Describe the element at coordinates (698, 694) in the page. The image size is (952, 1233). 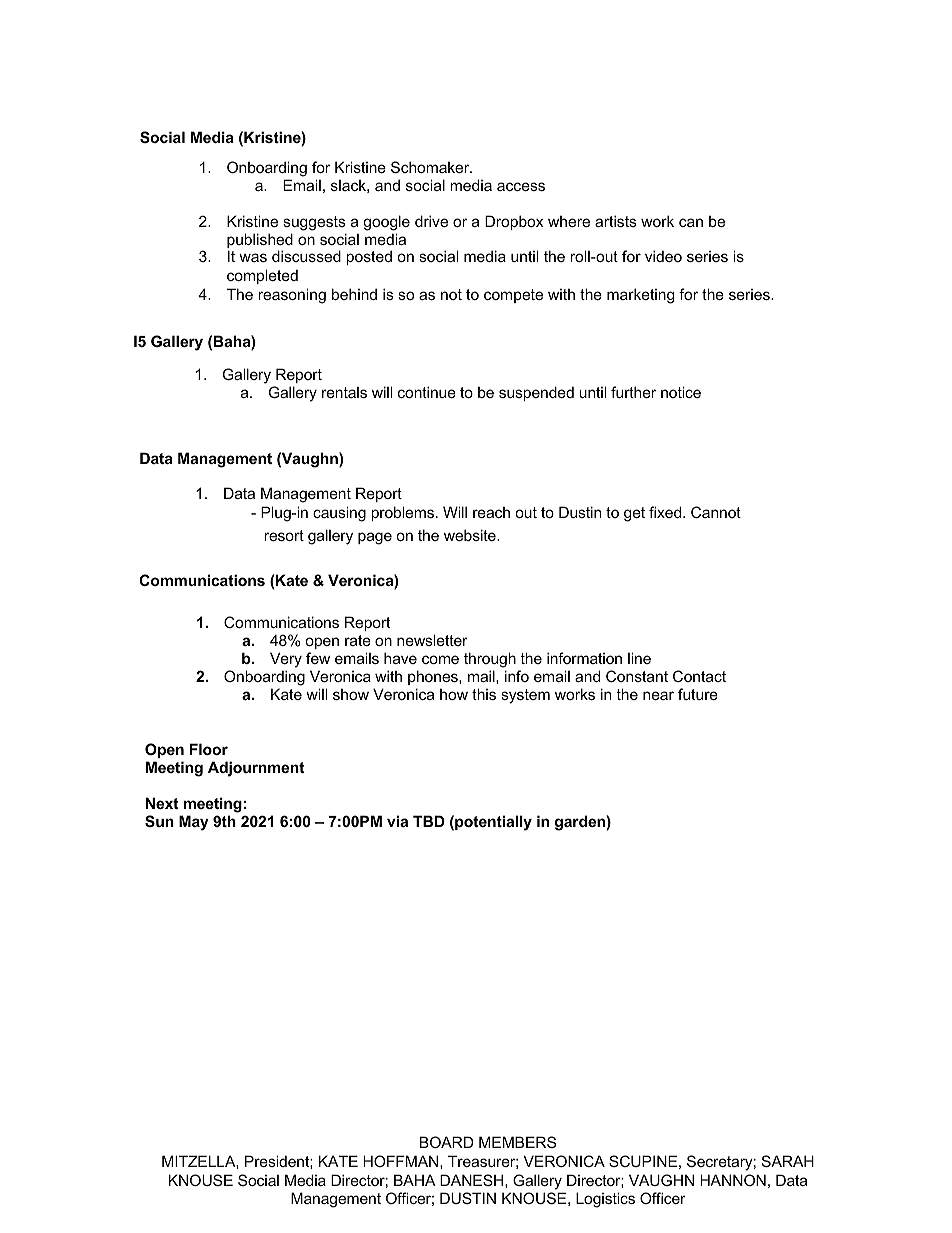
I see `future` at that location.
